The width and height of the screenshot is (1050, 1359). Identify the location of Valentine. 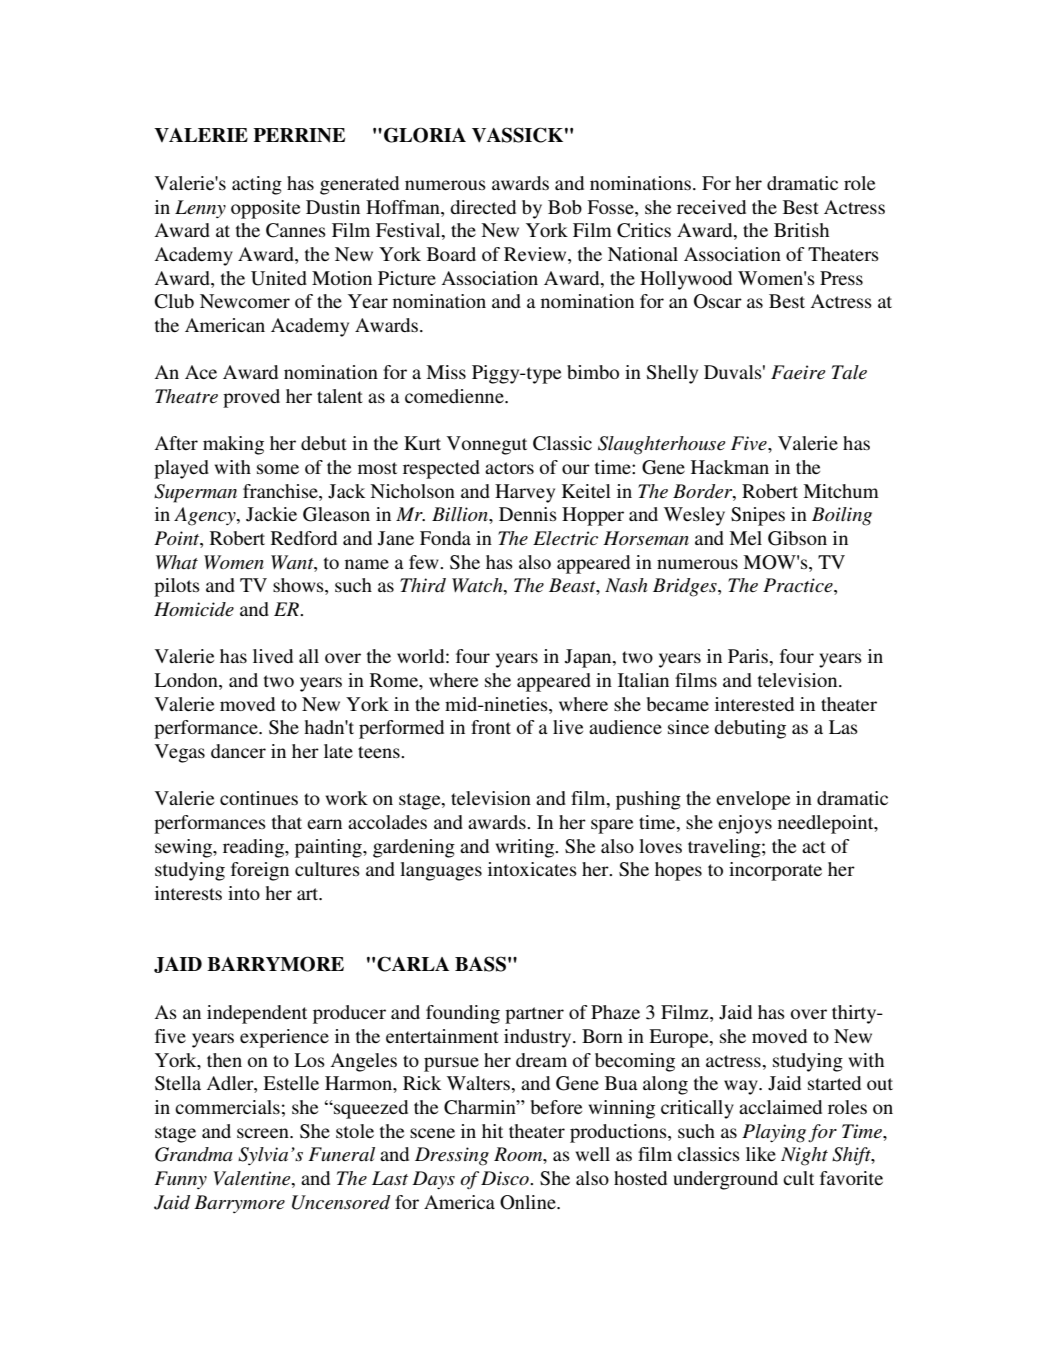
(253, 1179).
